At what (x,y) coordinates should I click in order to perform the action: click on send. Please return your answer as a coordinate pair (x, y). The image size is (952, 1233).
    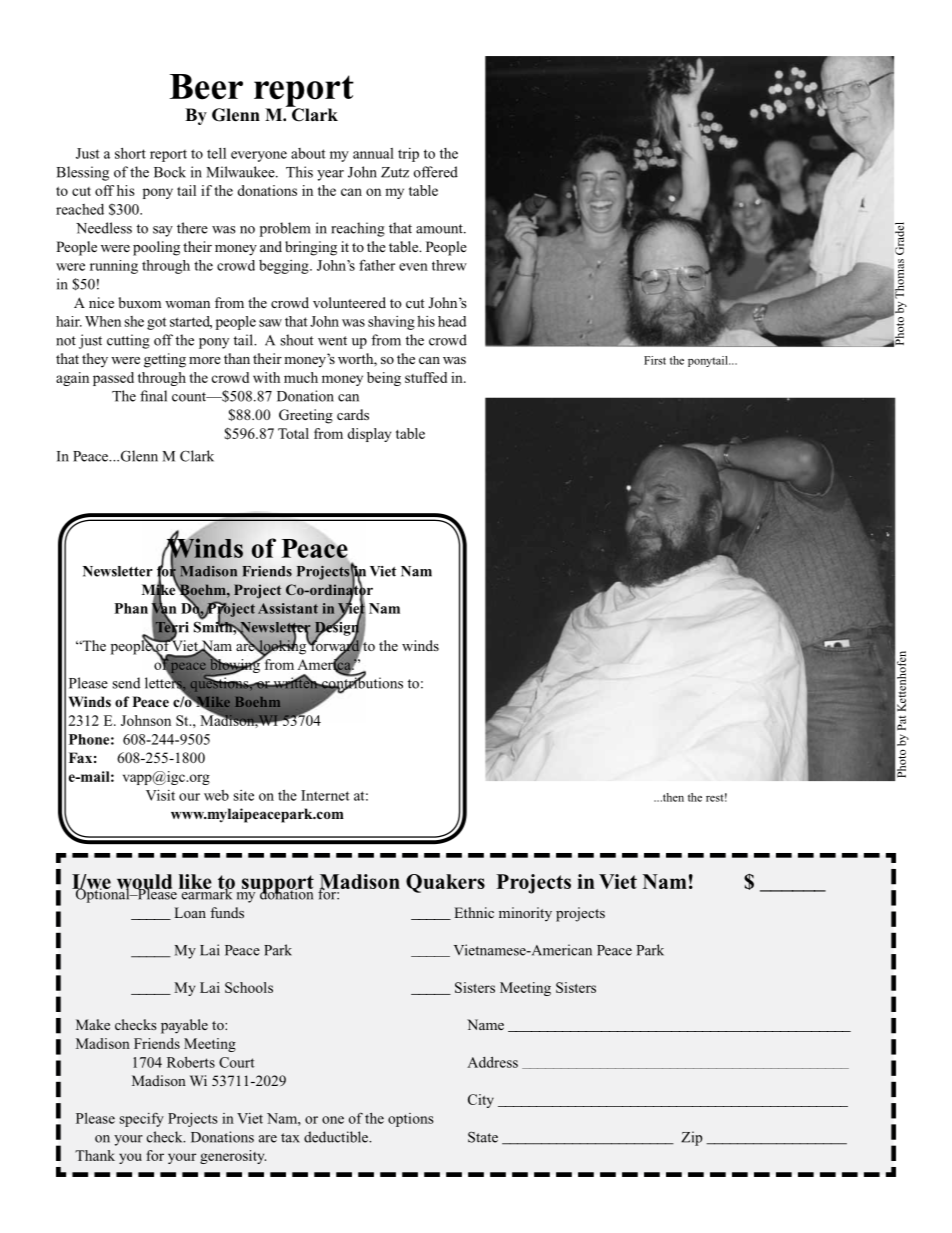
    Looking at the image, I should click on (127, 683).
